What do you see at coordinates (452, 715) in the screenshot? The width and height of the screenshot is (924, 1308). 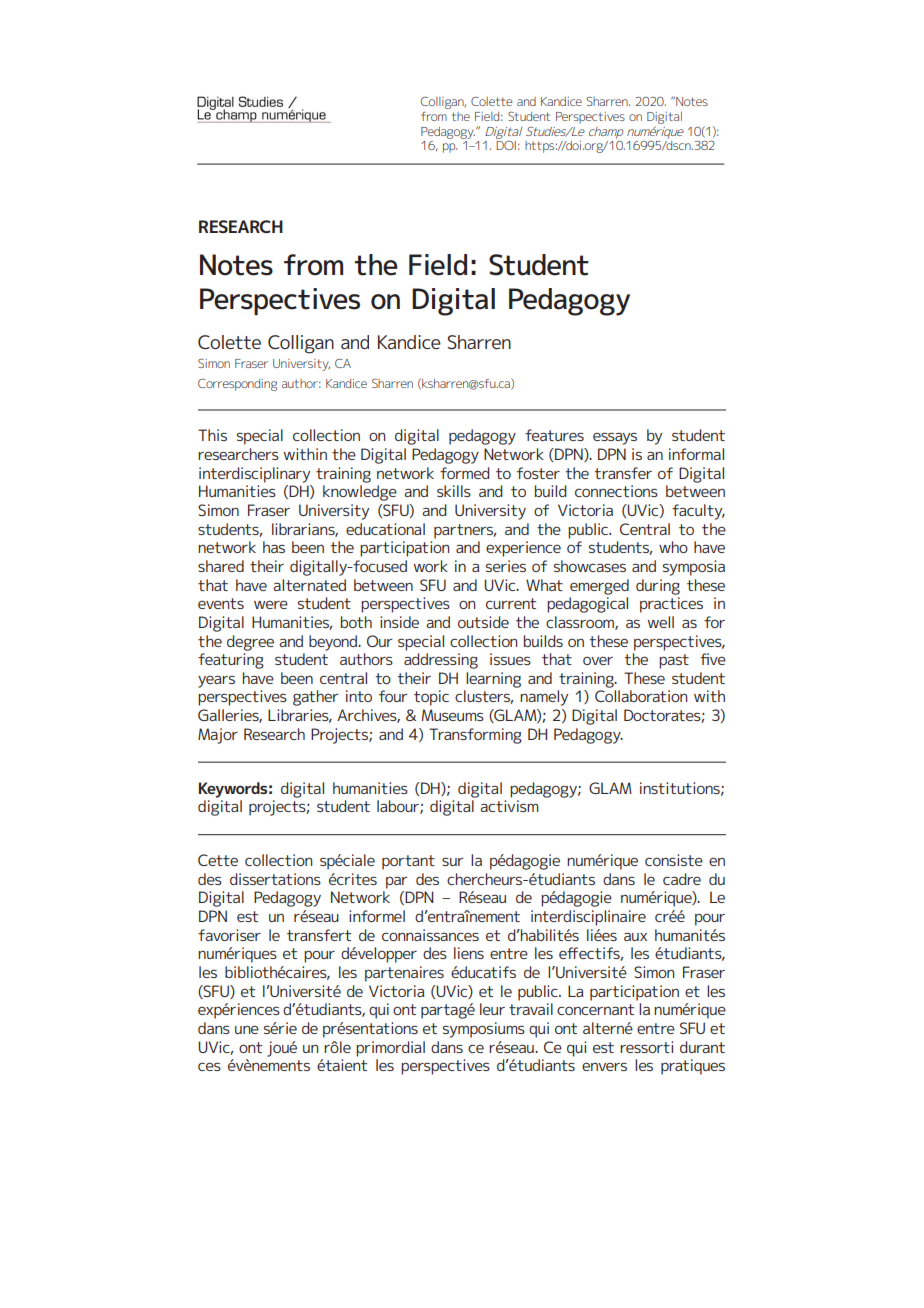 I see `Museums` at bounding box center [452, 715].
